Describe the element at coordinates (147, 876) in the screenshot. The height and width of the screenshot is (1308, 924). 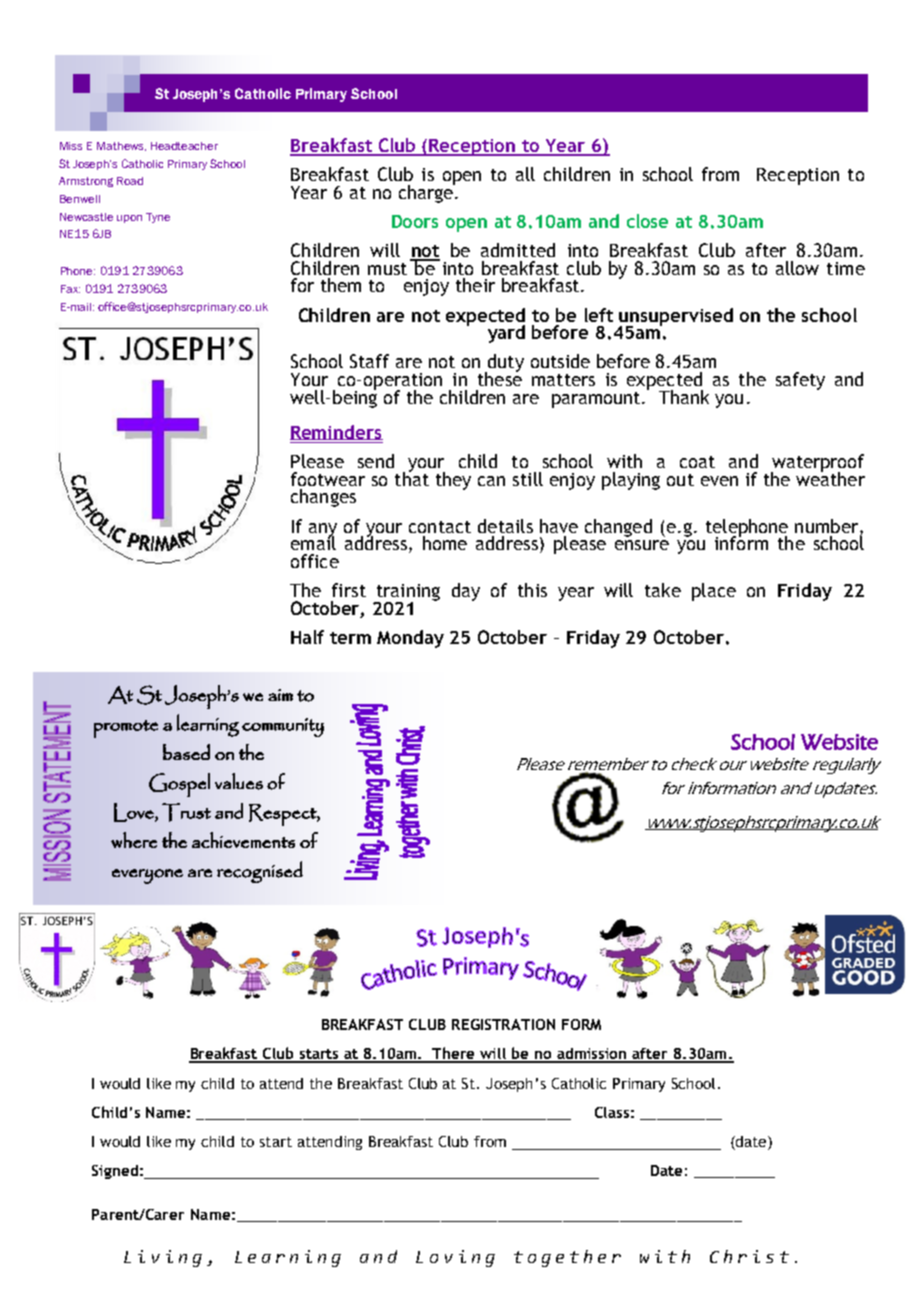
I see `everyone` at that location.
